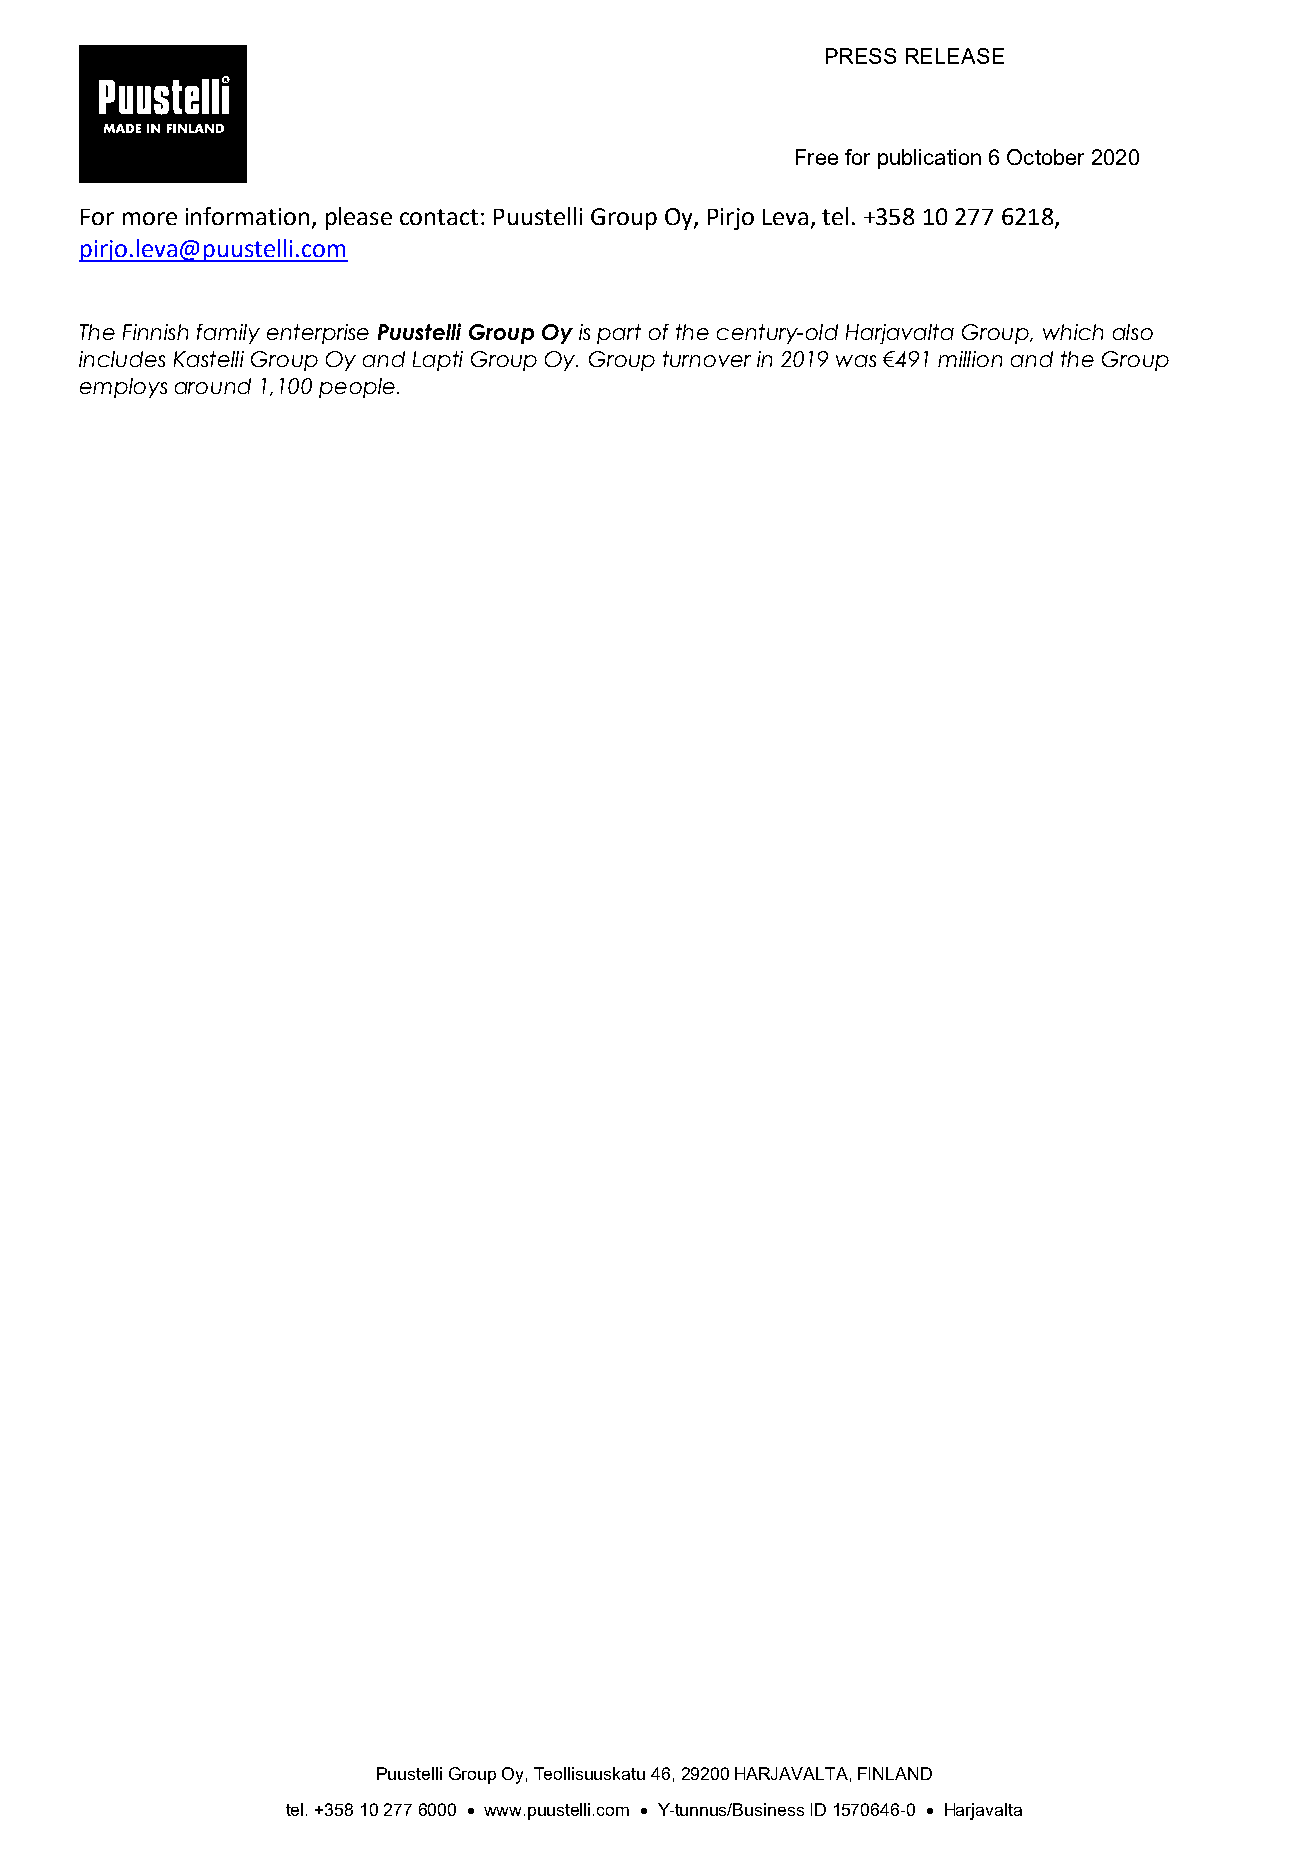  I want to click on part, so click(619, 334).
